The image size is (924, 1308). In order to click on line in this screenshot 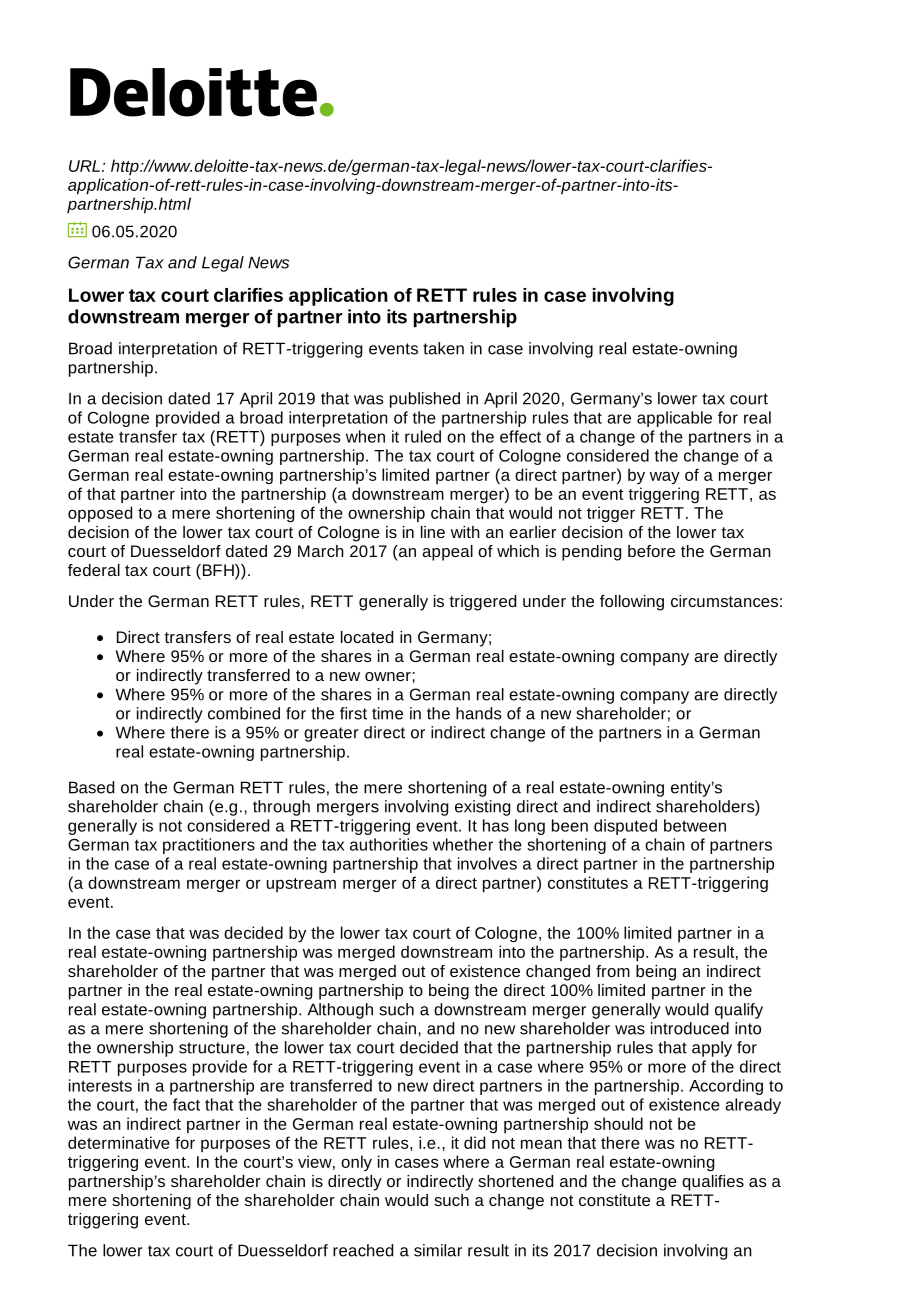, I will do `click(433, 532)`.
